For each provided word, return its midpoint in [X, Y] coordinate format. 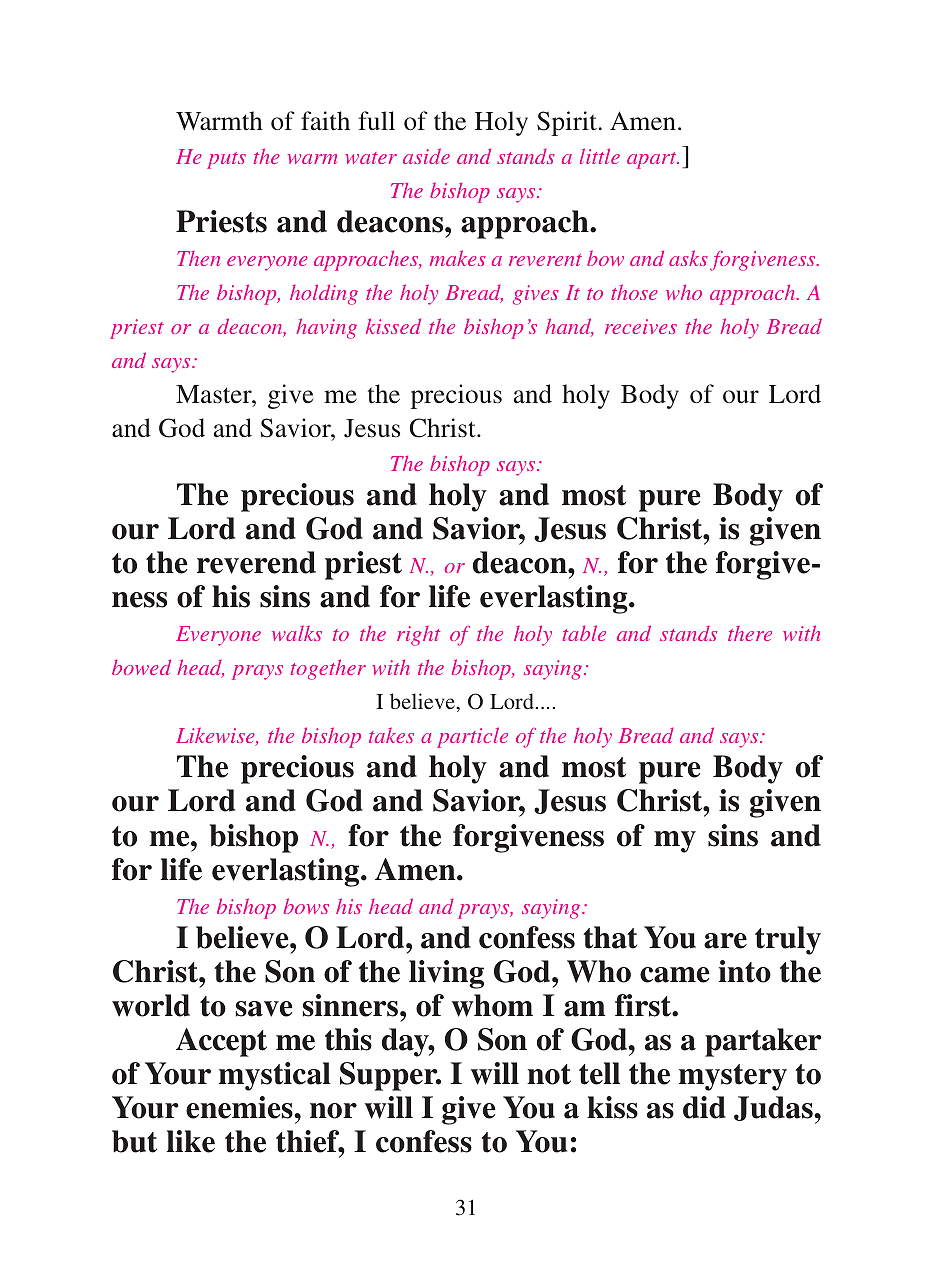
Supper [390, 1076]
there [750, 633]
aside [426, 156]
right [418, 636]
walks [297, 633]
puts [226, 160]
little [600, 156]
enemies [240, 1107]
